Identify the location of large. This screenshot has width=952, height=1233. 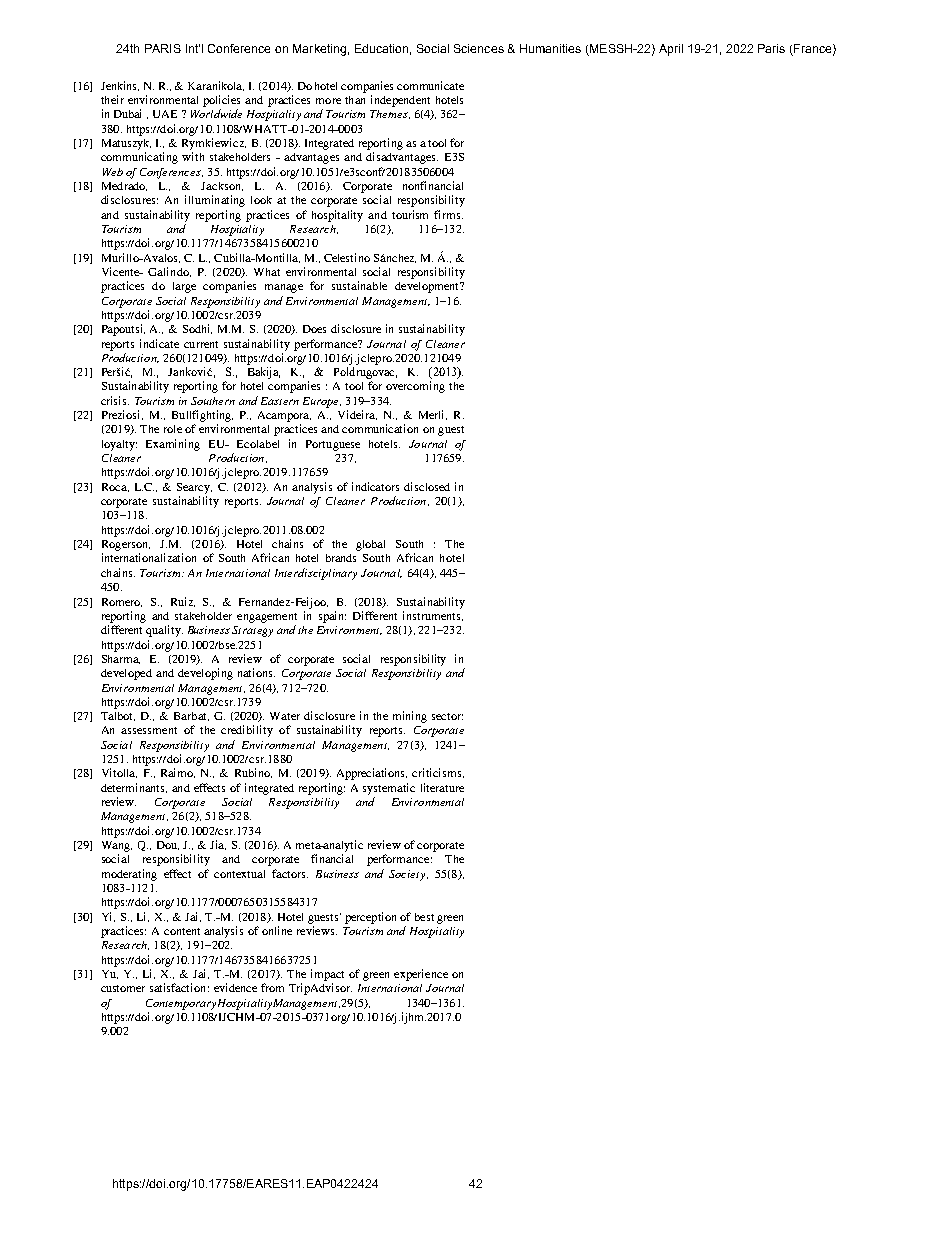
(184, 287).
